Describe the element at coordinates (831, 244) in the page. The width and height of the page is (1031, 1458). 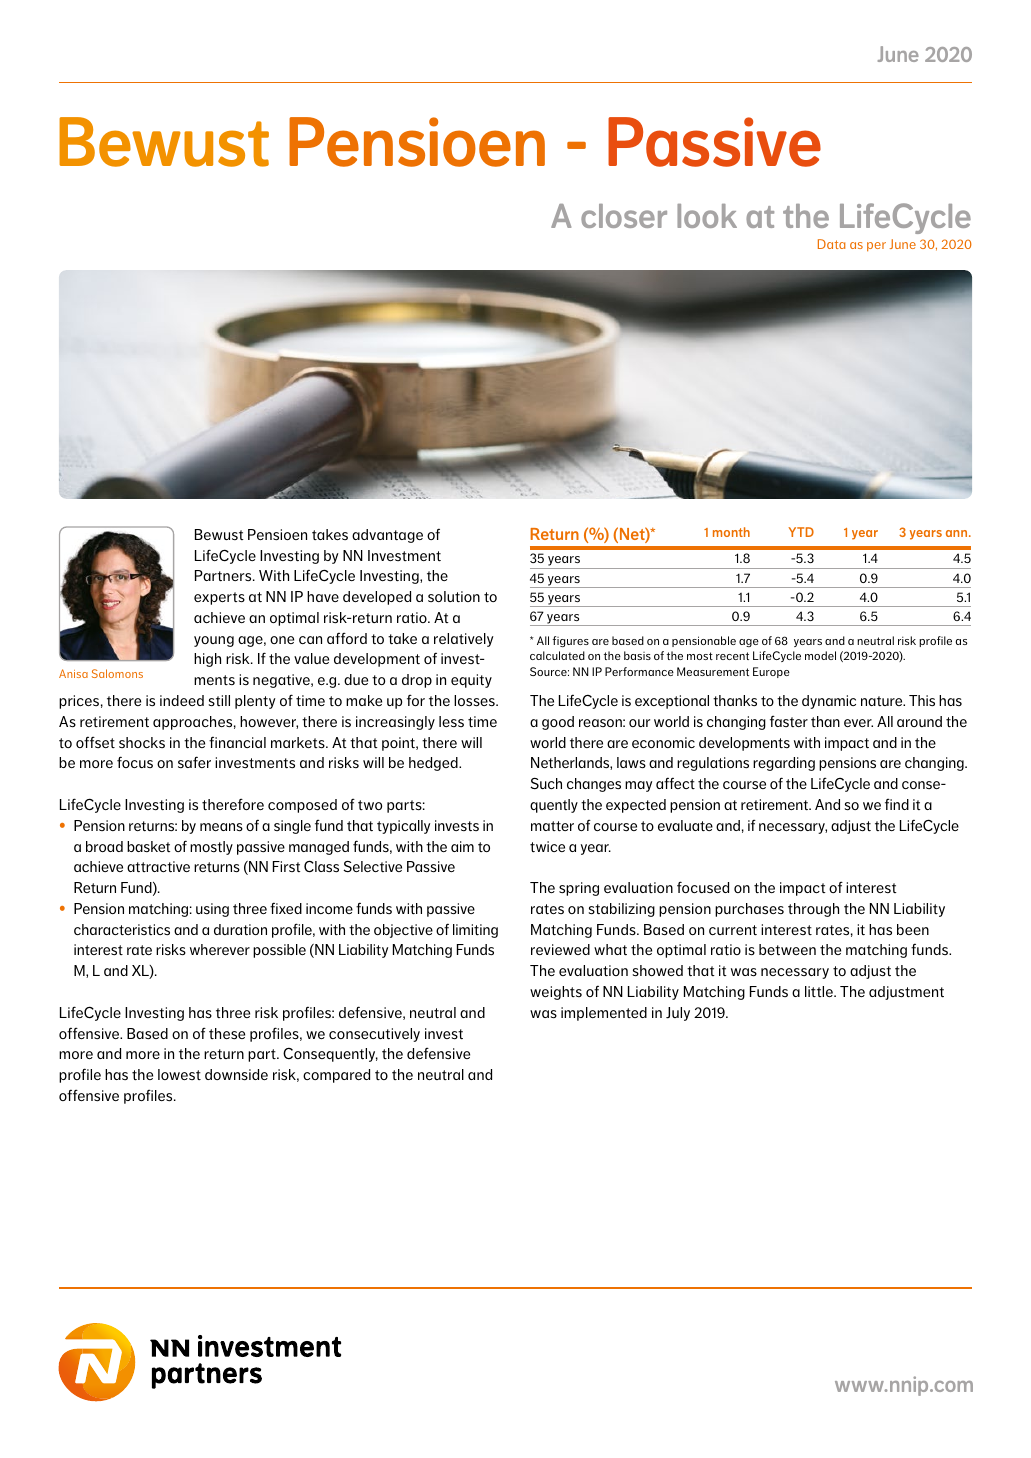
I see `Data` at that location.
